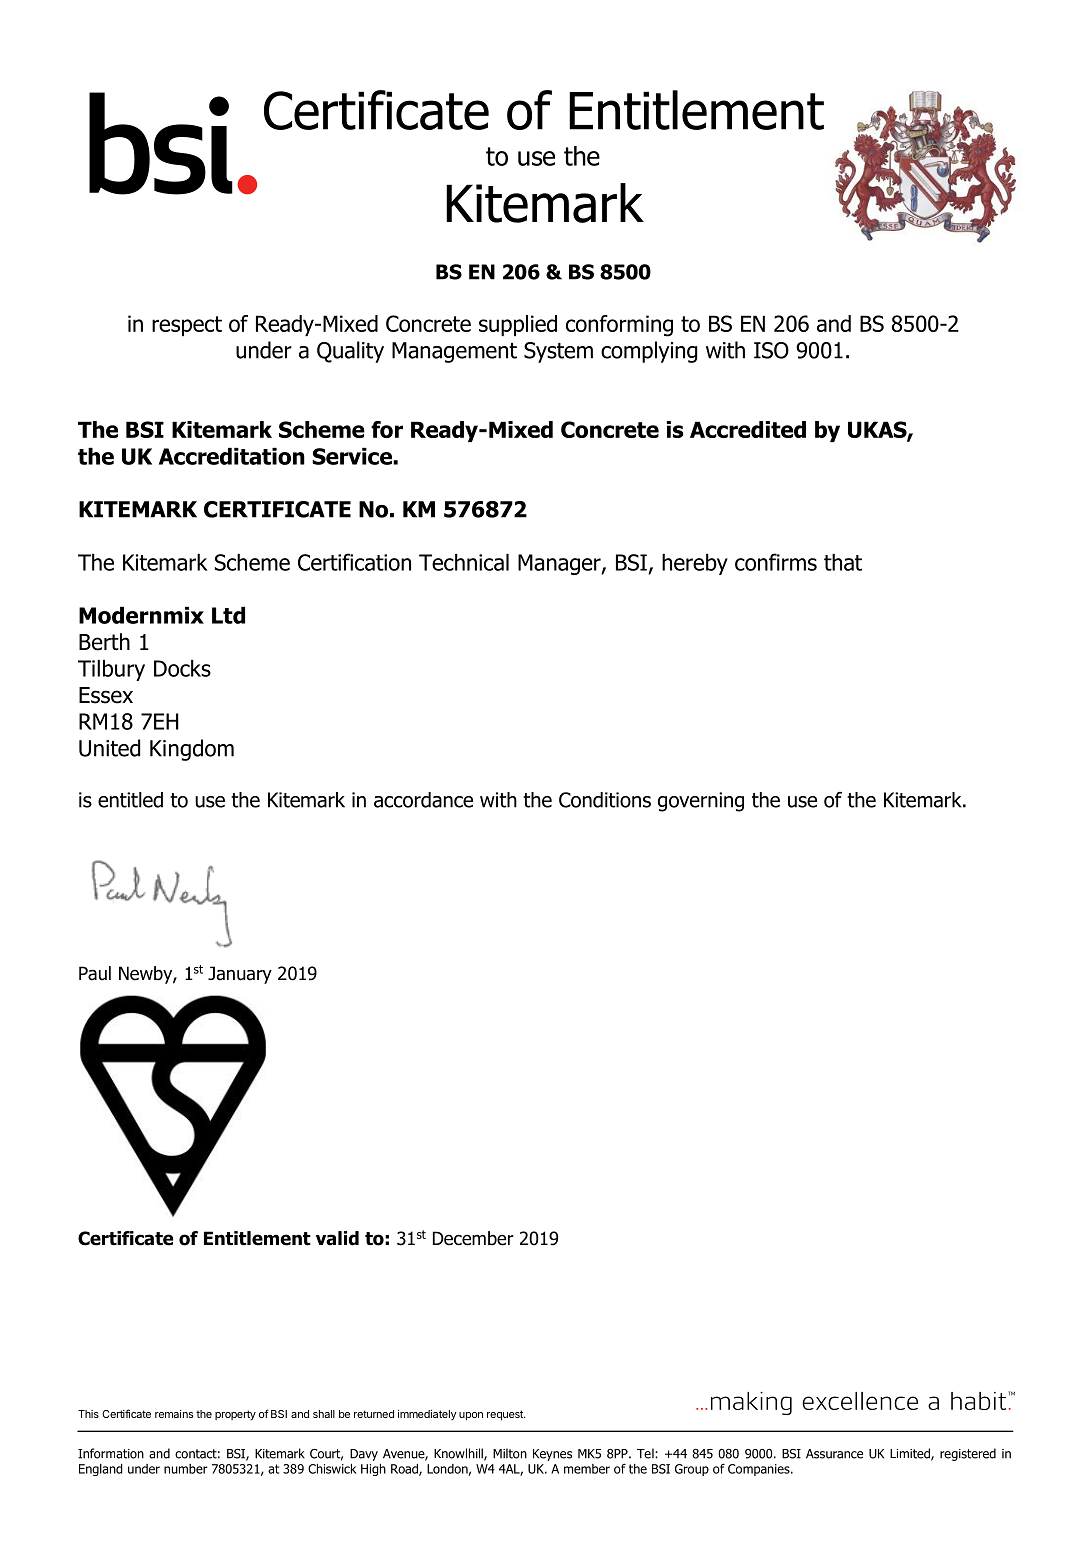  Describe the element at coordinates (558, 352) in the screenshot. I see `System` at that location.
